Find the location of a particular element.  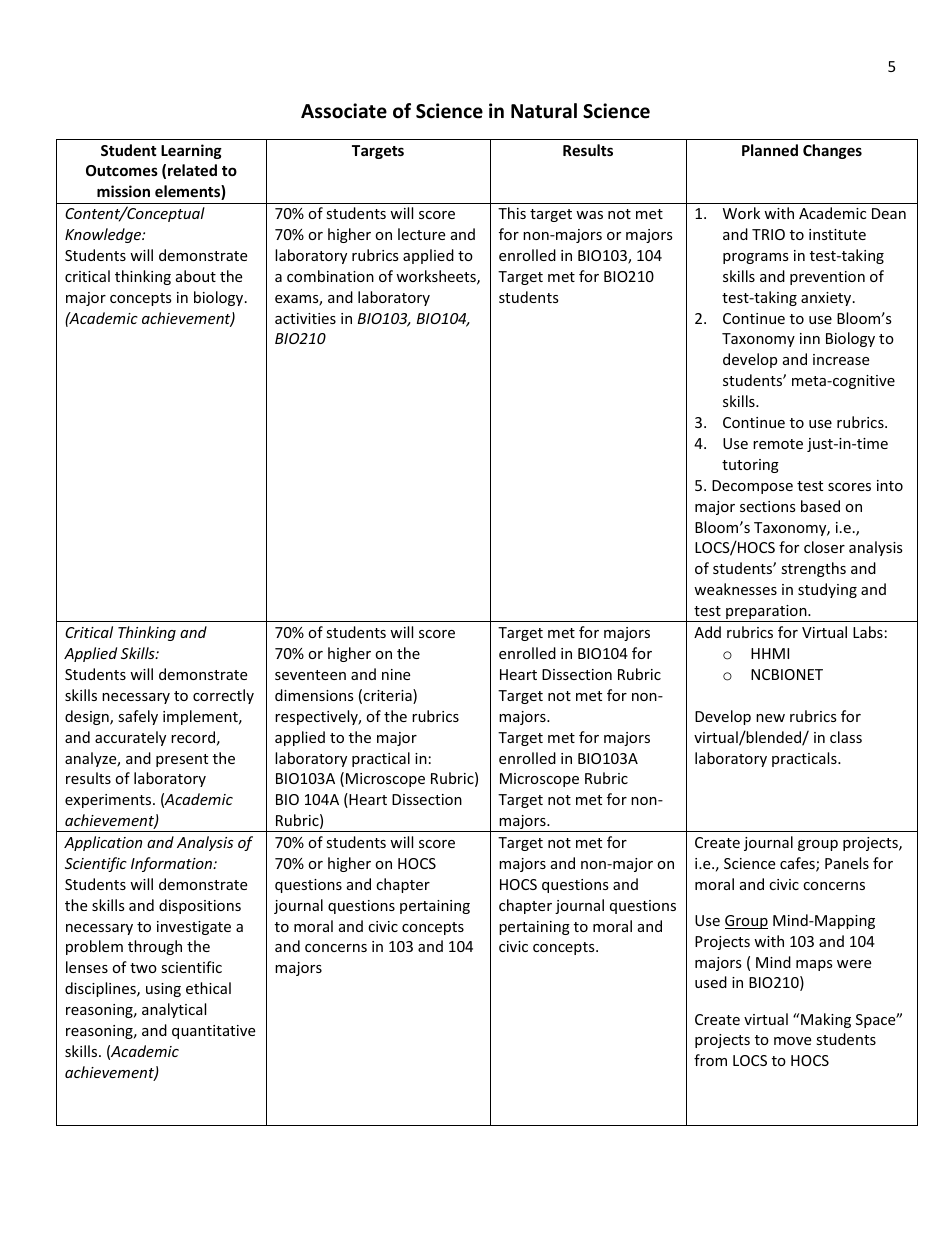

strengths is located at coordinates (813, 569).
